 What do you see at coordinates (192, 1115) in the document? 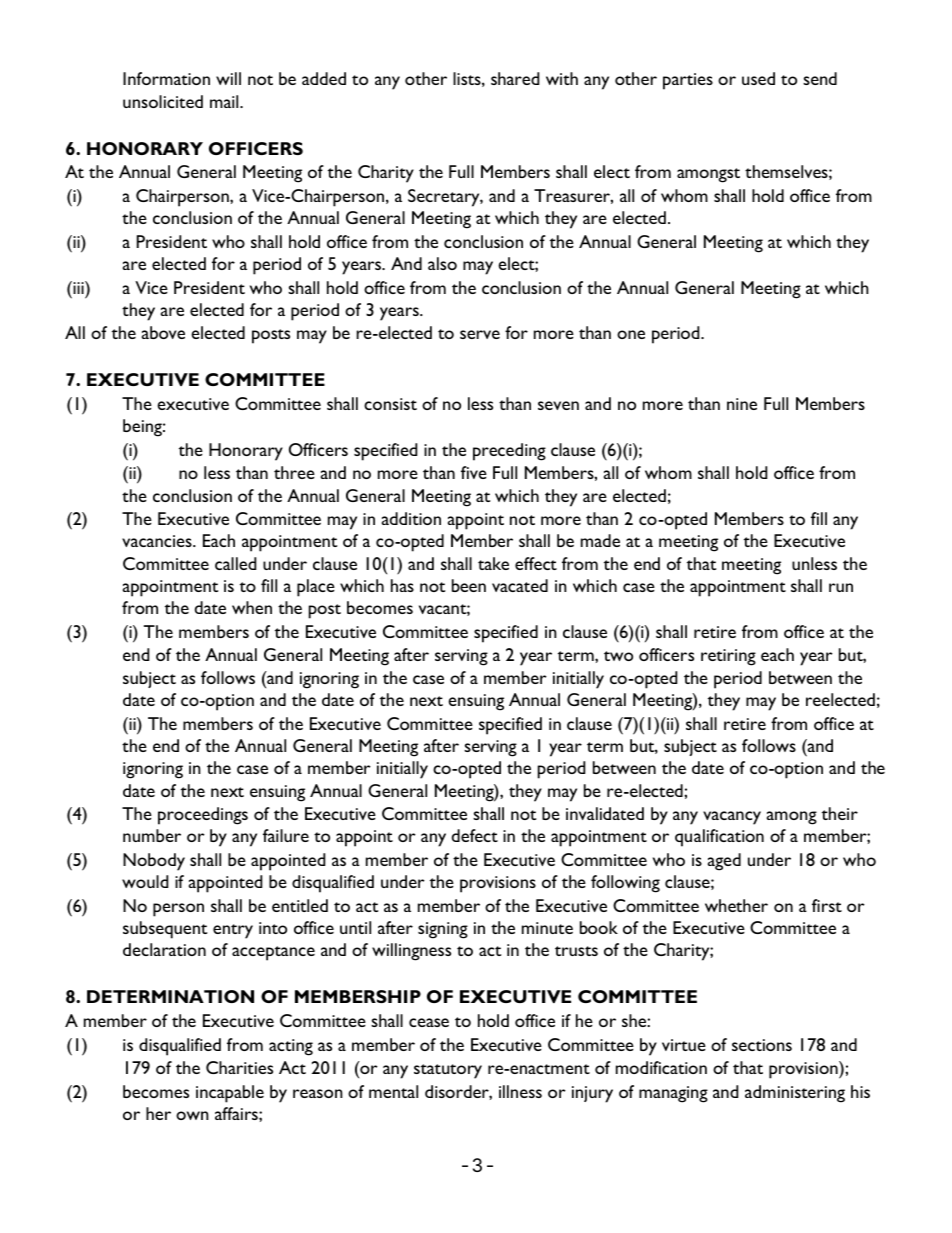
I see `own` at bounding box center [192, 1115].
